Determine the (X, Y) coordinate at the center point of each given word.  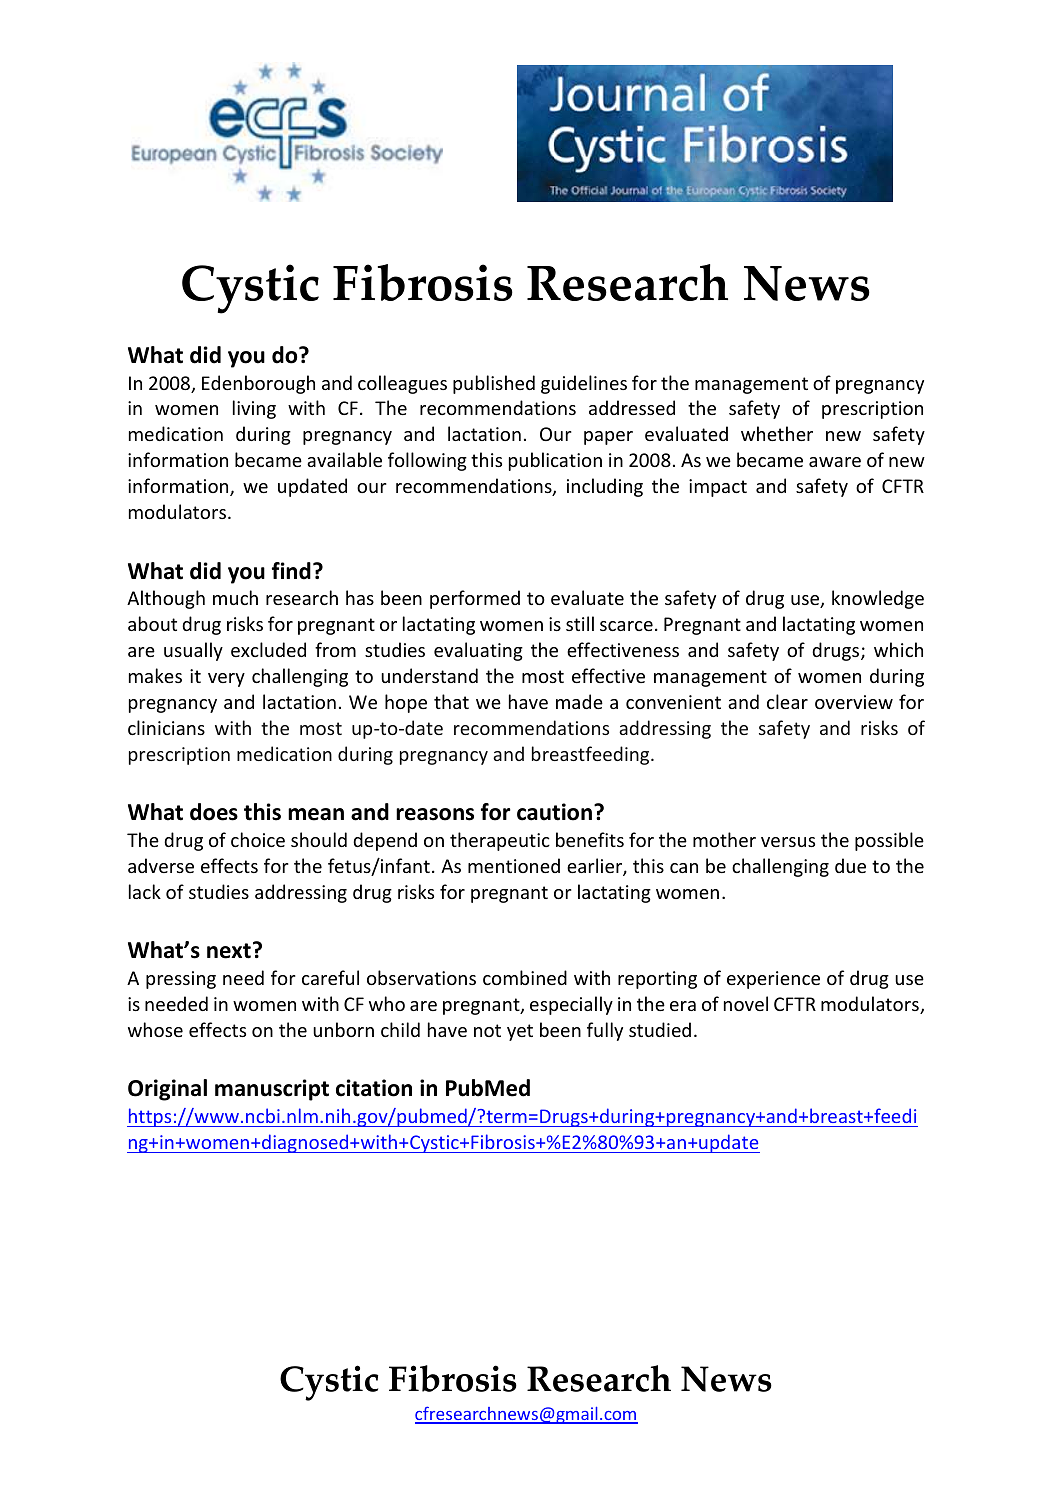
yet (520, 1032)
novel (746, 1003)
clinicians (166, 727)
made (579, 701)
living (254, 409)
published (494, 384)
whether (777, 433)
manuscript (272, 1090)
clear (787, 701)
